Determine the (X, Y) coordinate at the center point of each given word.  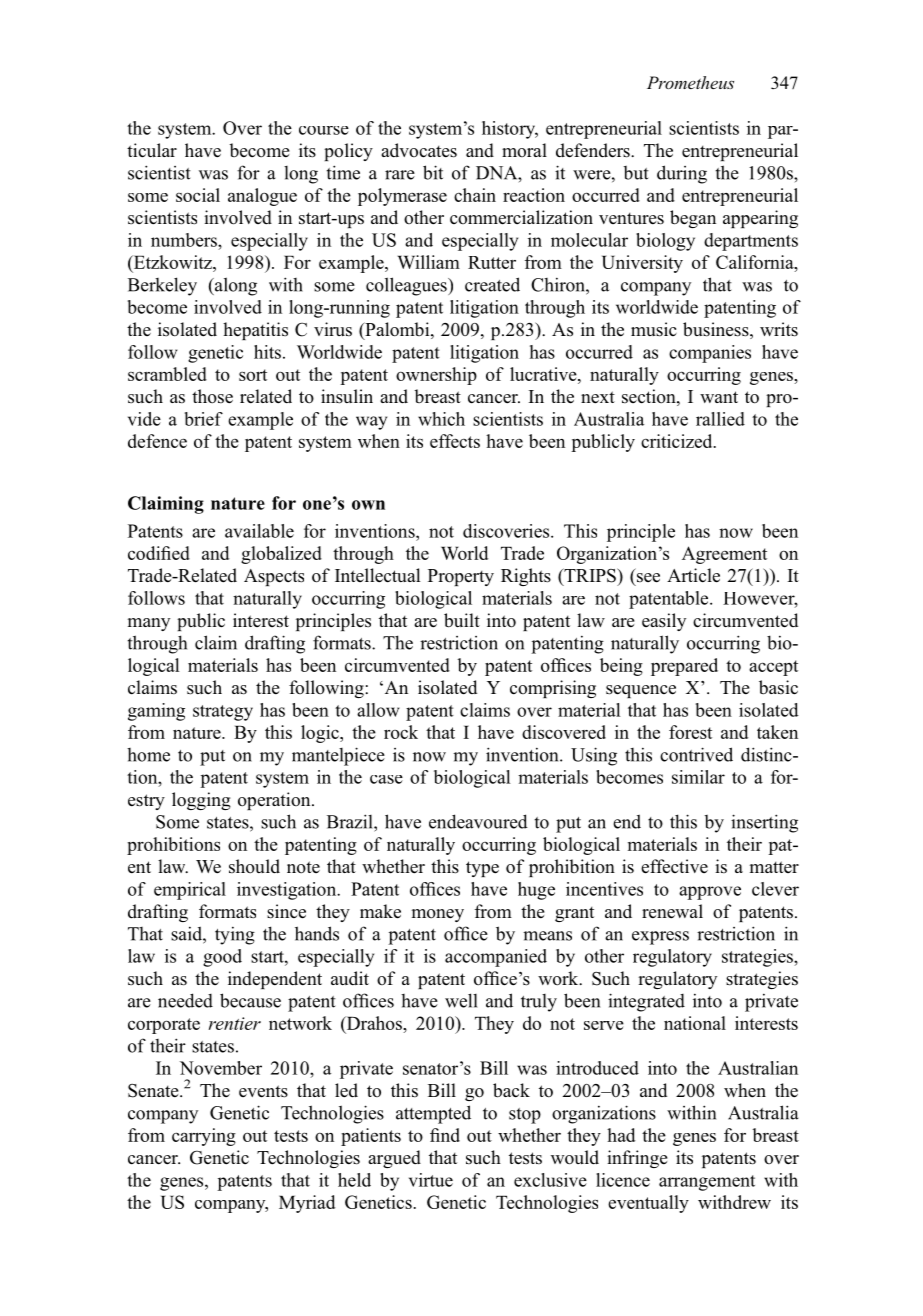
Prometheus (690, 82)
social (198, 195)
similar (698, 777)
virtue (431, 1180)
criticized (678, 441)
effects (455, 441)
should (254, 866)
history (510, 130)
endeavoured (478, 821)
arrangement (707, 1183)
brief (204, 419)
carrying (204, 1137)
